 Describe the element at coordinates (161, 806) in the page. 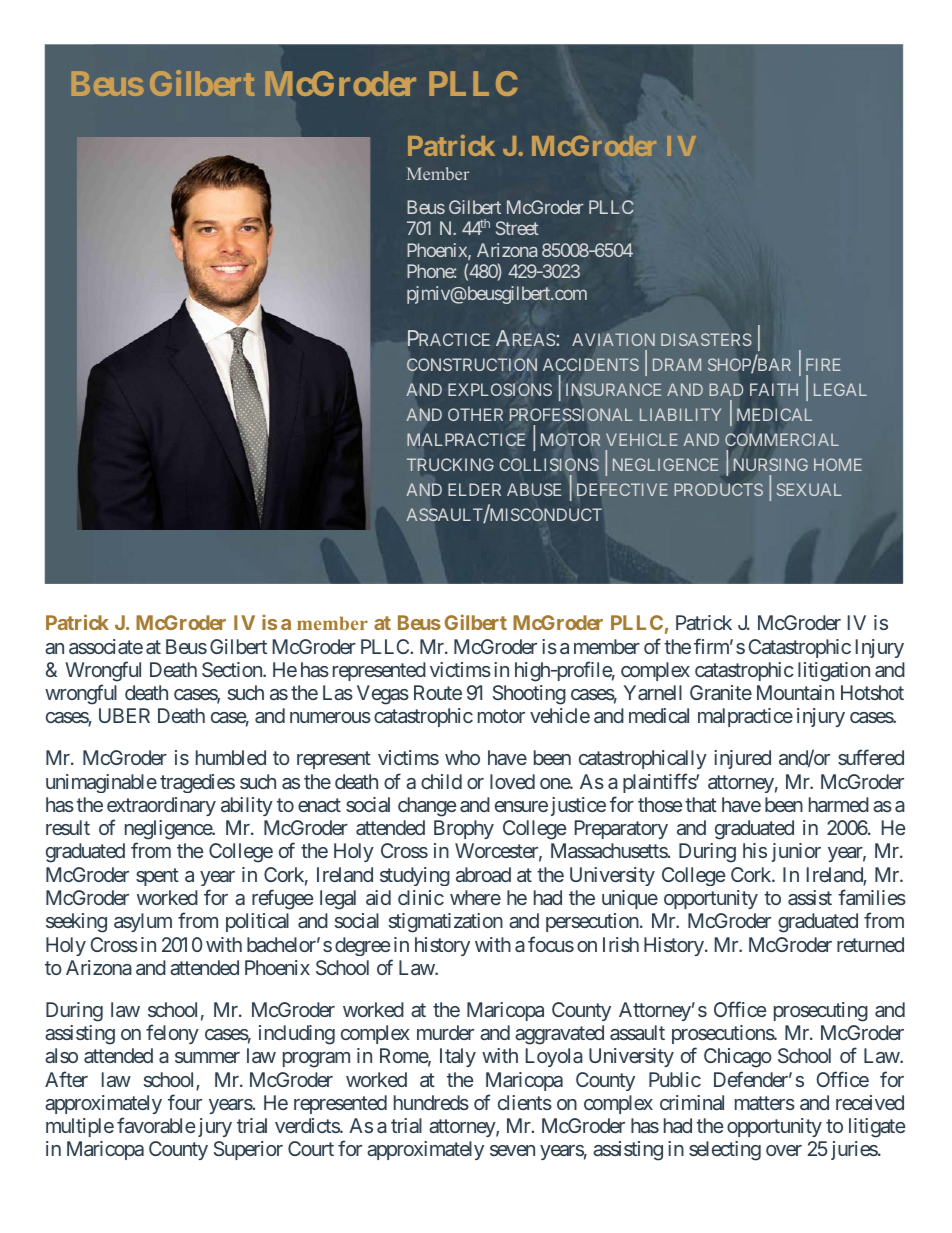

I see `extraordinary` at that location.
